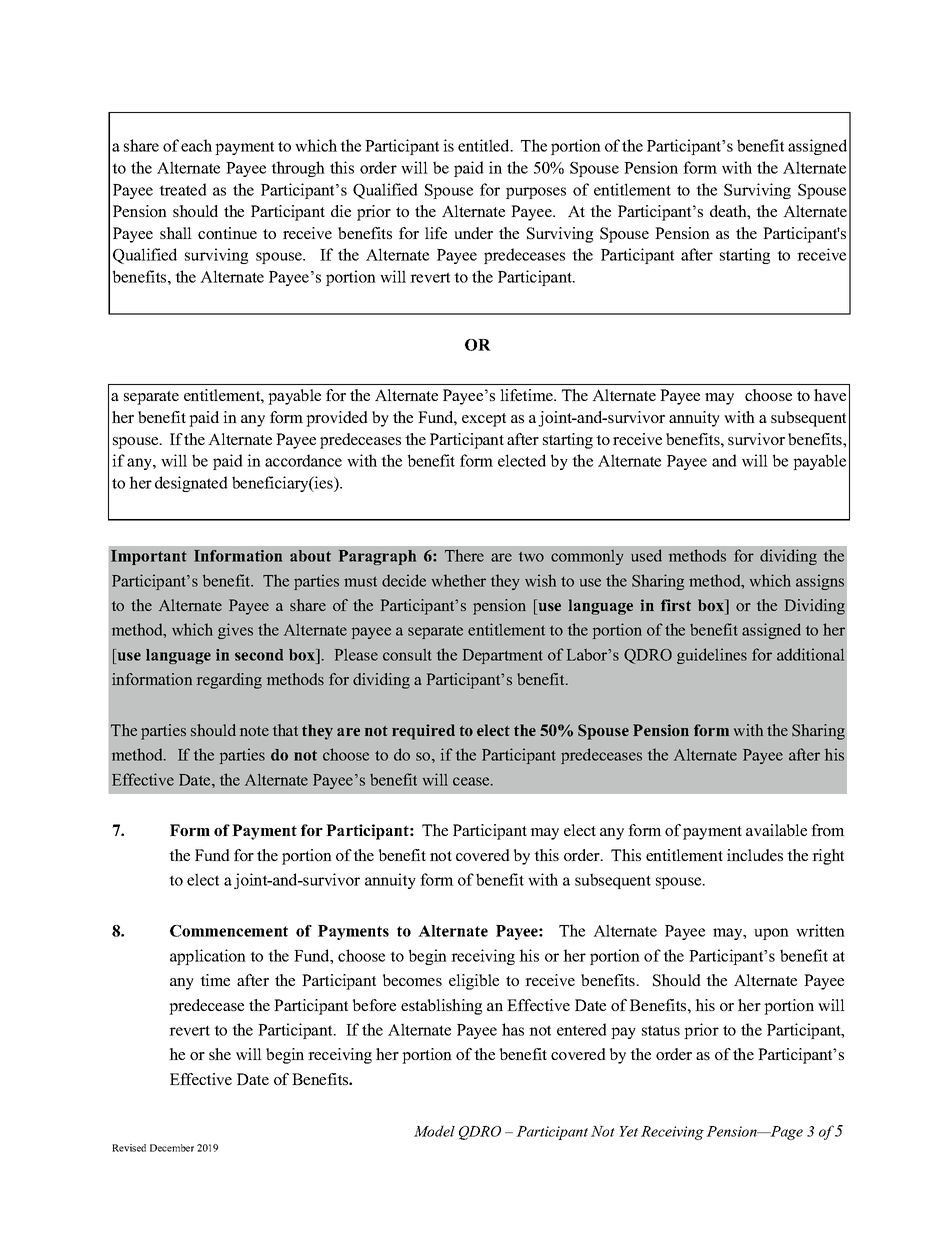 The height and width of the image is (1233, 952). What do you see at coordinates (536, 193) in the image?
I see `purposes` at bounding box center [536, 193].
